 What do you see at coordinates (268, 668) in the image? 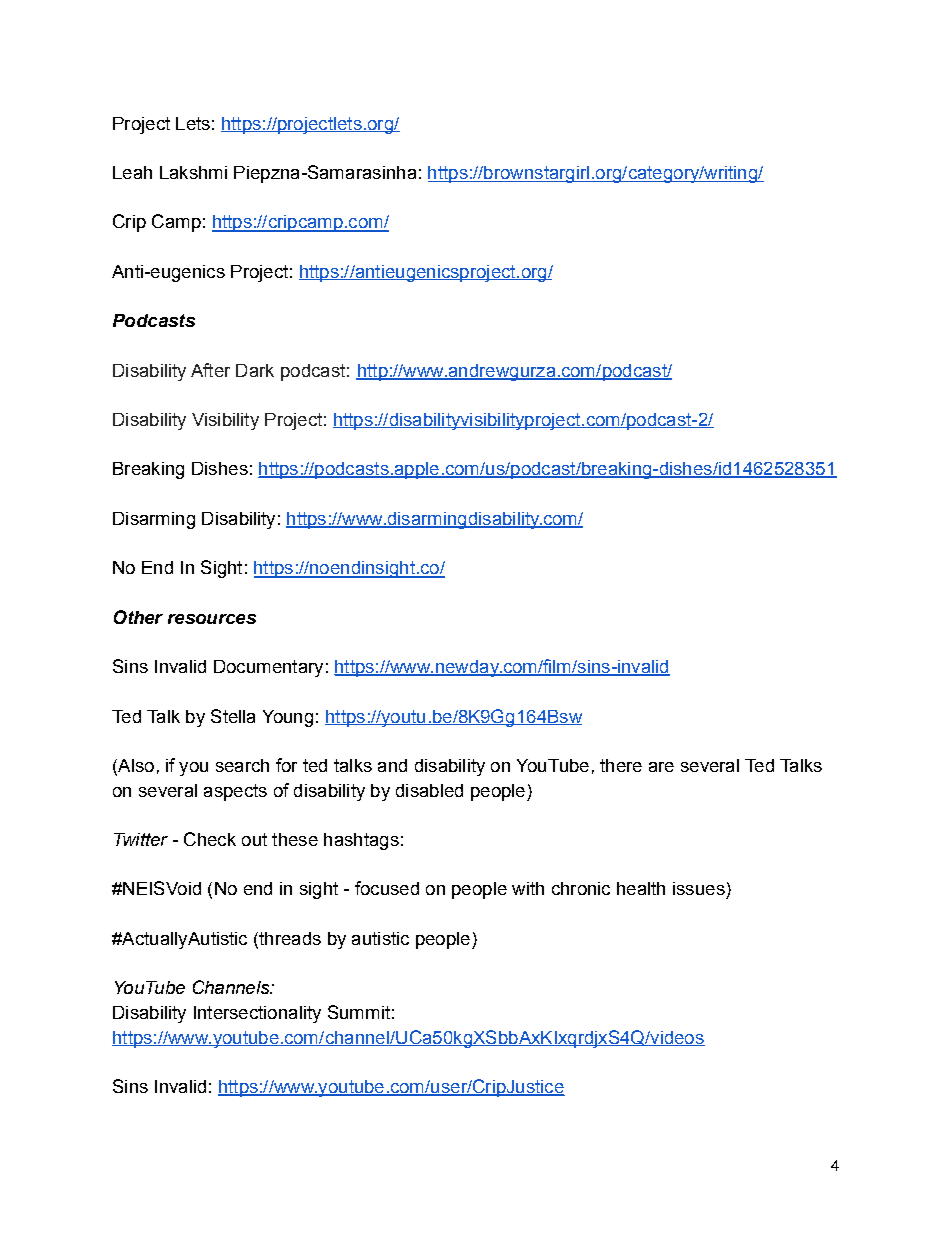
I see `Documentary` at bounding box center [268, 668].
